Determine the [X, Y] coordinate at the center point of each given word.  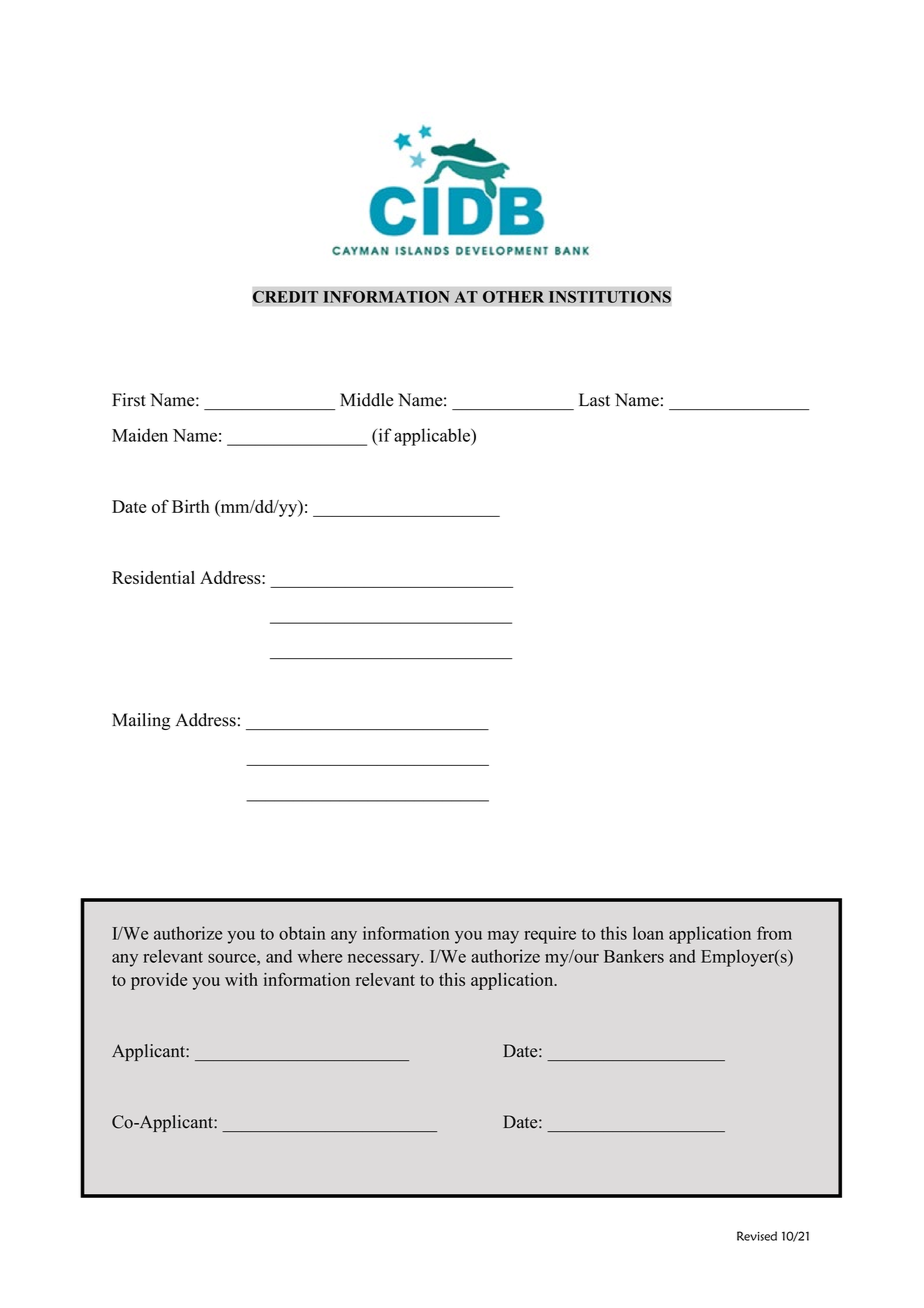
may [503, 937]
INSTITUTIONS [610, 296]
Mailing [141, 721]
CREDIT [286, 296]
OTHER [513, 297]
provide [159, 981]
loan [648, 933]
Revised [757, 1236]
